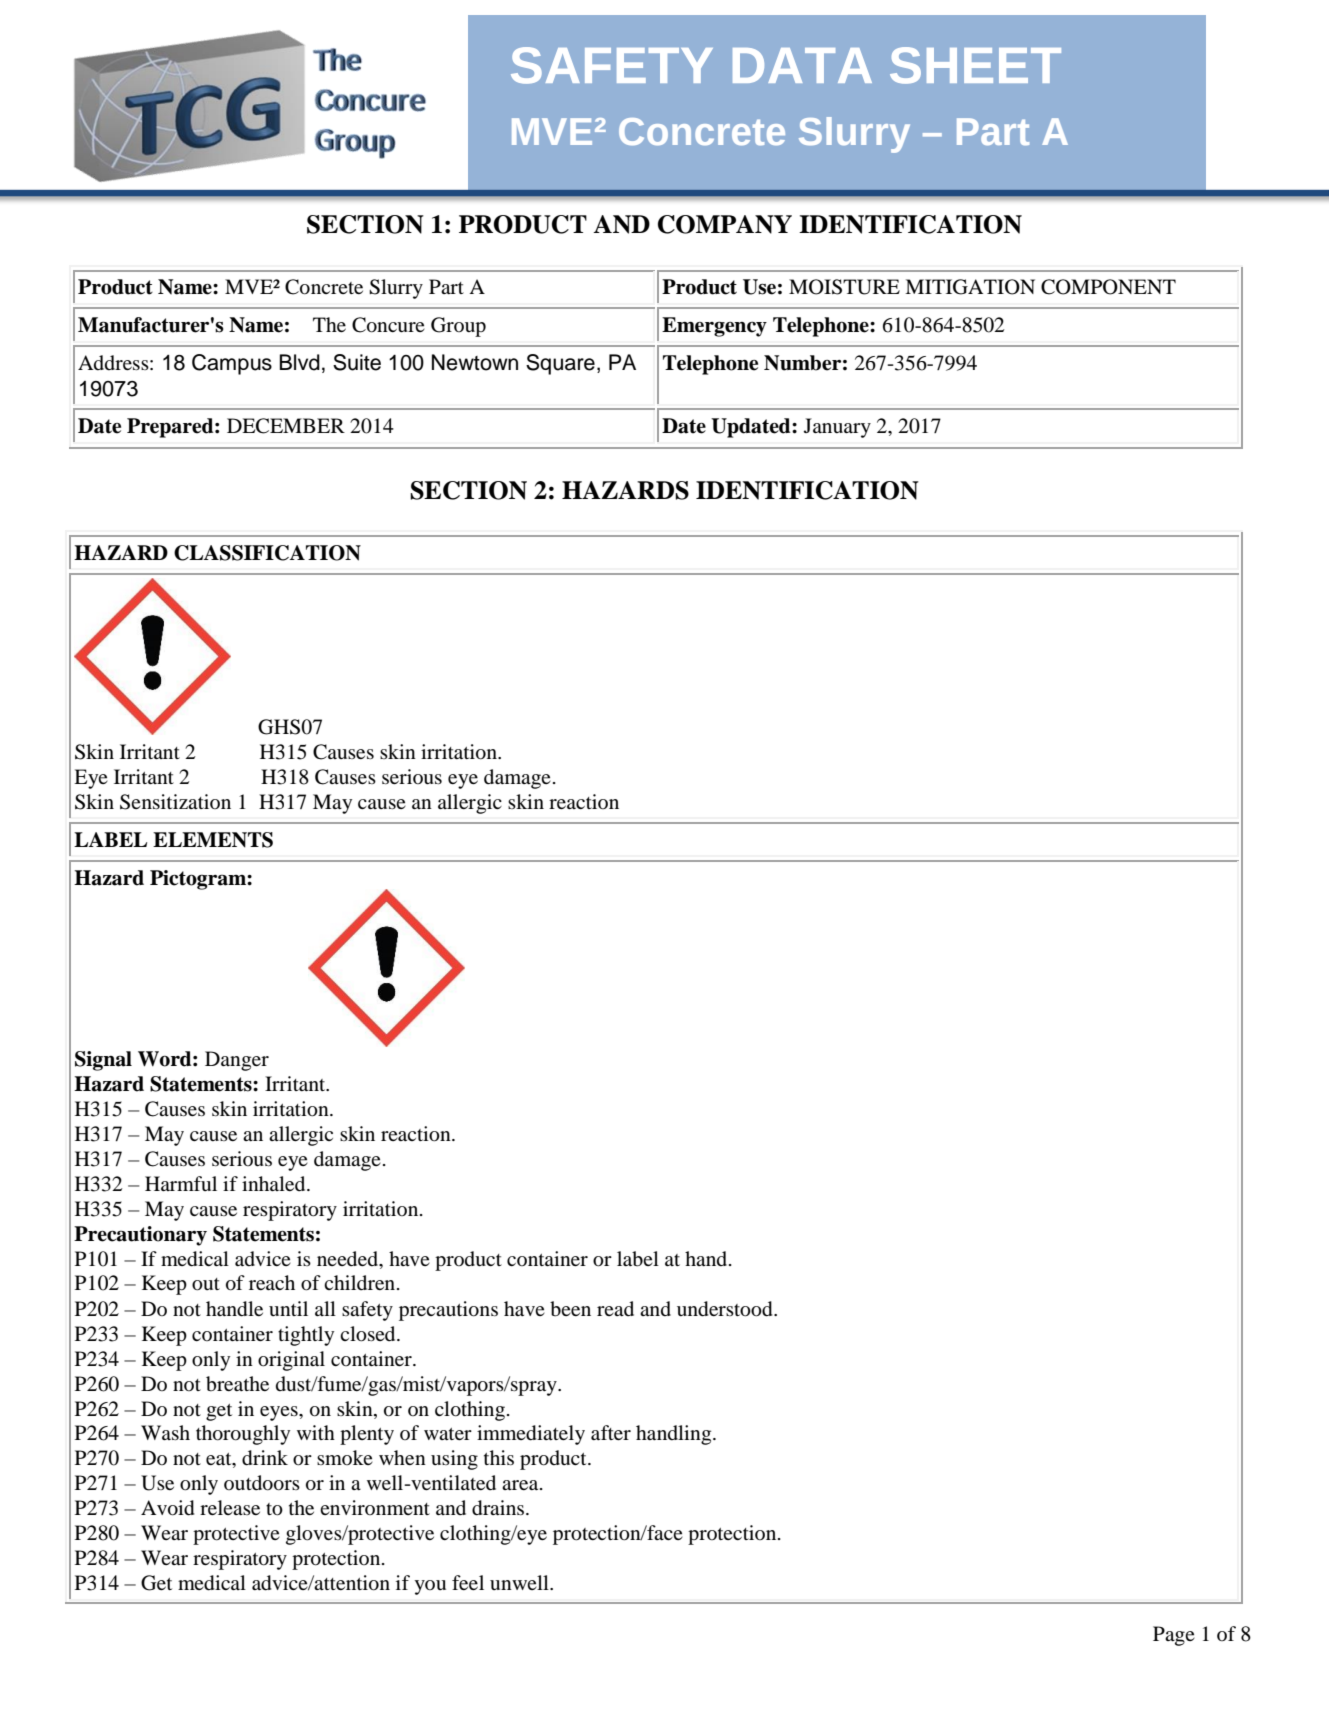 The width and height of the screenshot is (1329, 1719). I want to click on Page, so click(1174, 1636).
